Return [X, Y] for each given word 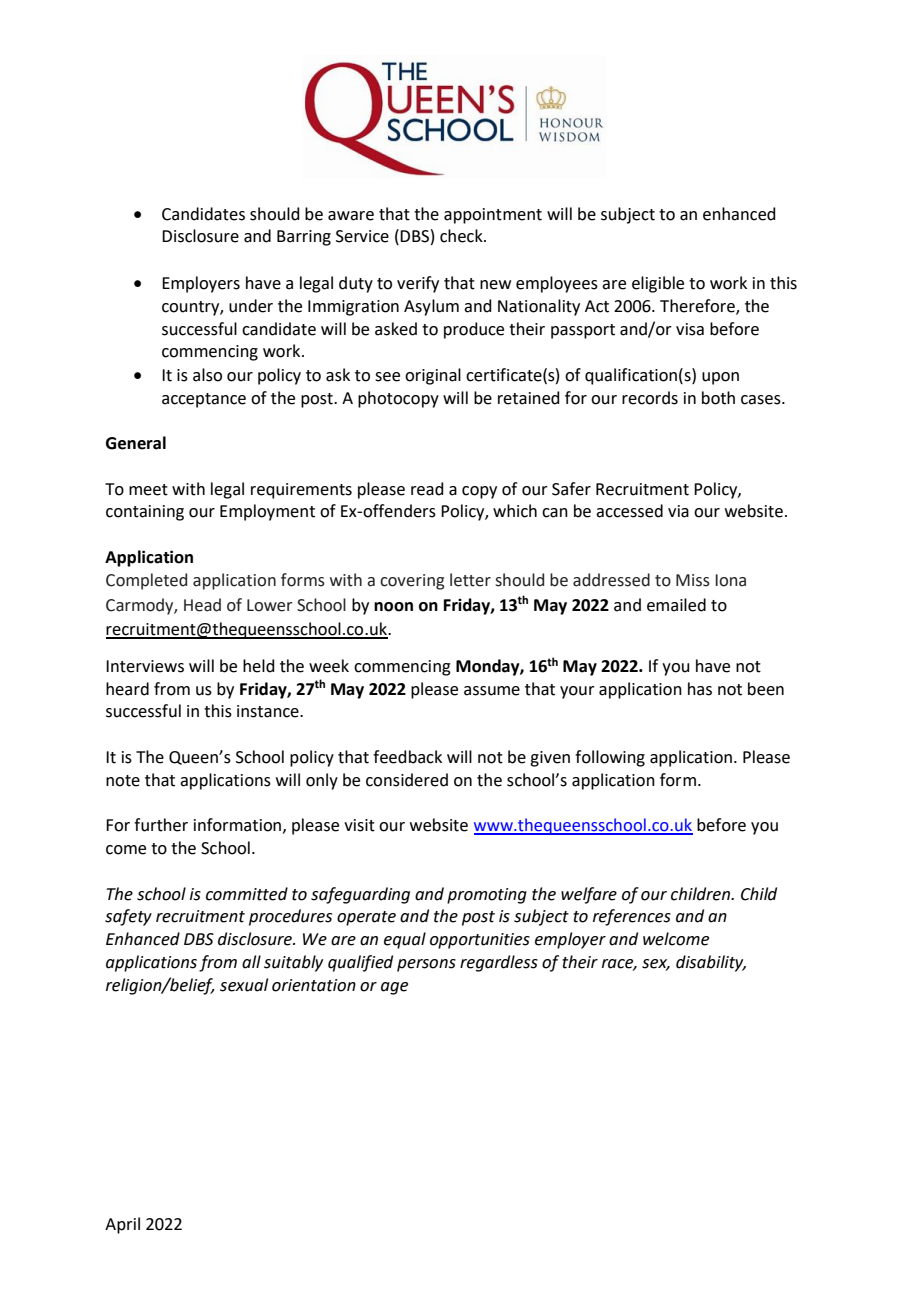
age [394, 988]
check [462, 236]
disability [711, 963]
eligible [658, 284]
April [122, 1225]
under [251, 306]
